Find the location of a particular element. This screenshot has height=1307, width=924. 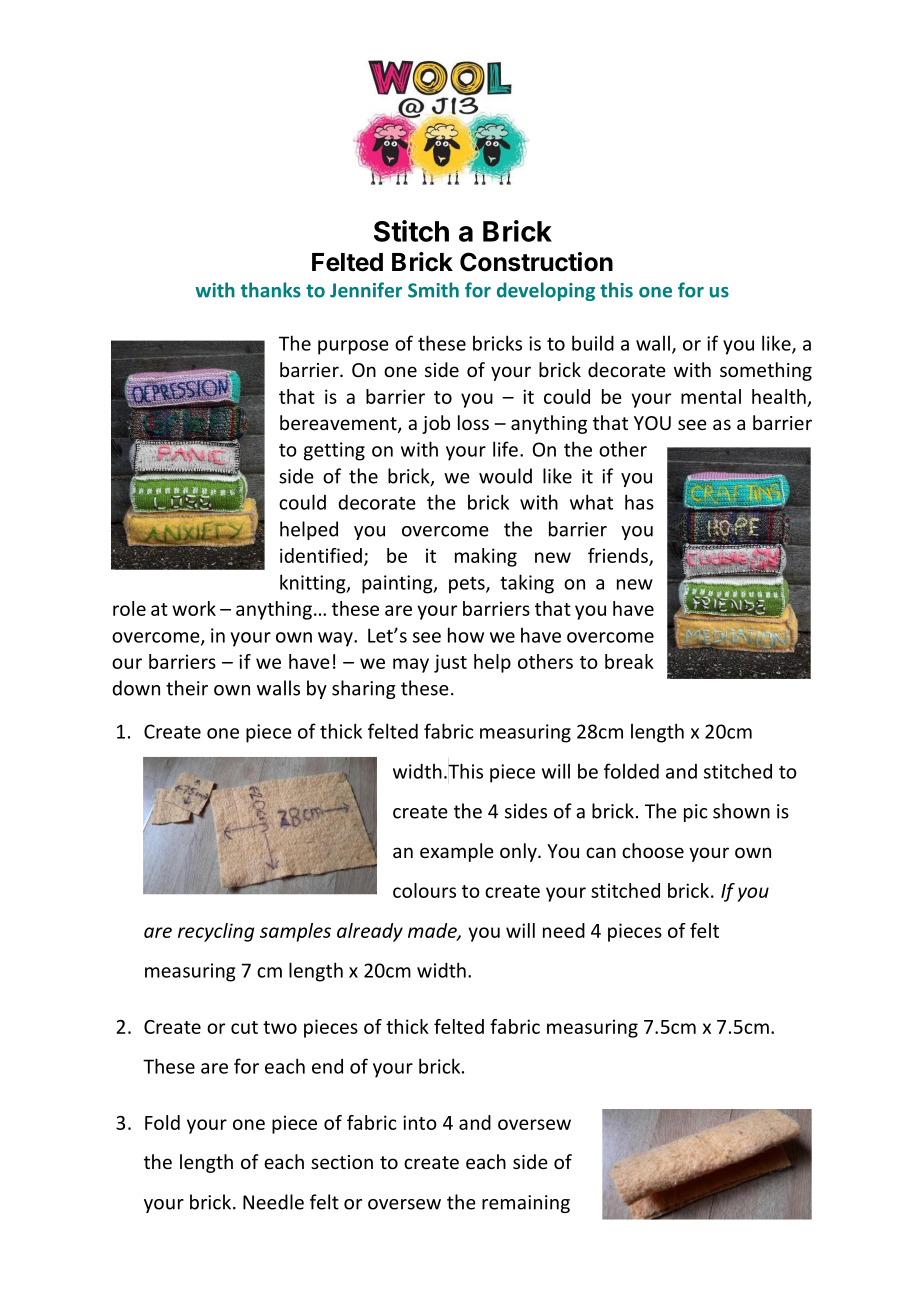

work is located at coordinates (194, 608).
